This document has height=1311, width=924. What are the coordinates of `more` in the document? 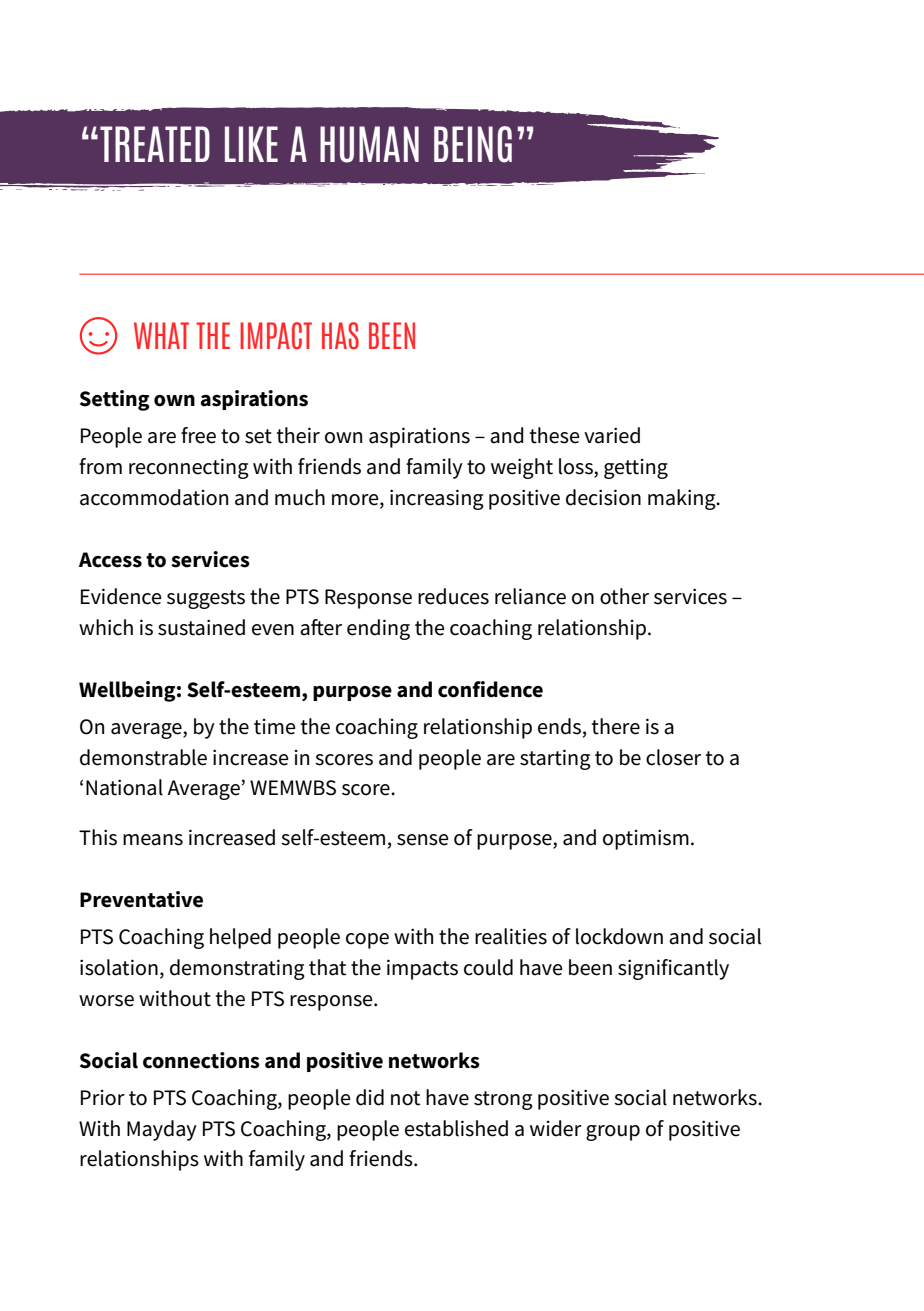 It's located at (356, 500).
